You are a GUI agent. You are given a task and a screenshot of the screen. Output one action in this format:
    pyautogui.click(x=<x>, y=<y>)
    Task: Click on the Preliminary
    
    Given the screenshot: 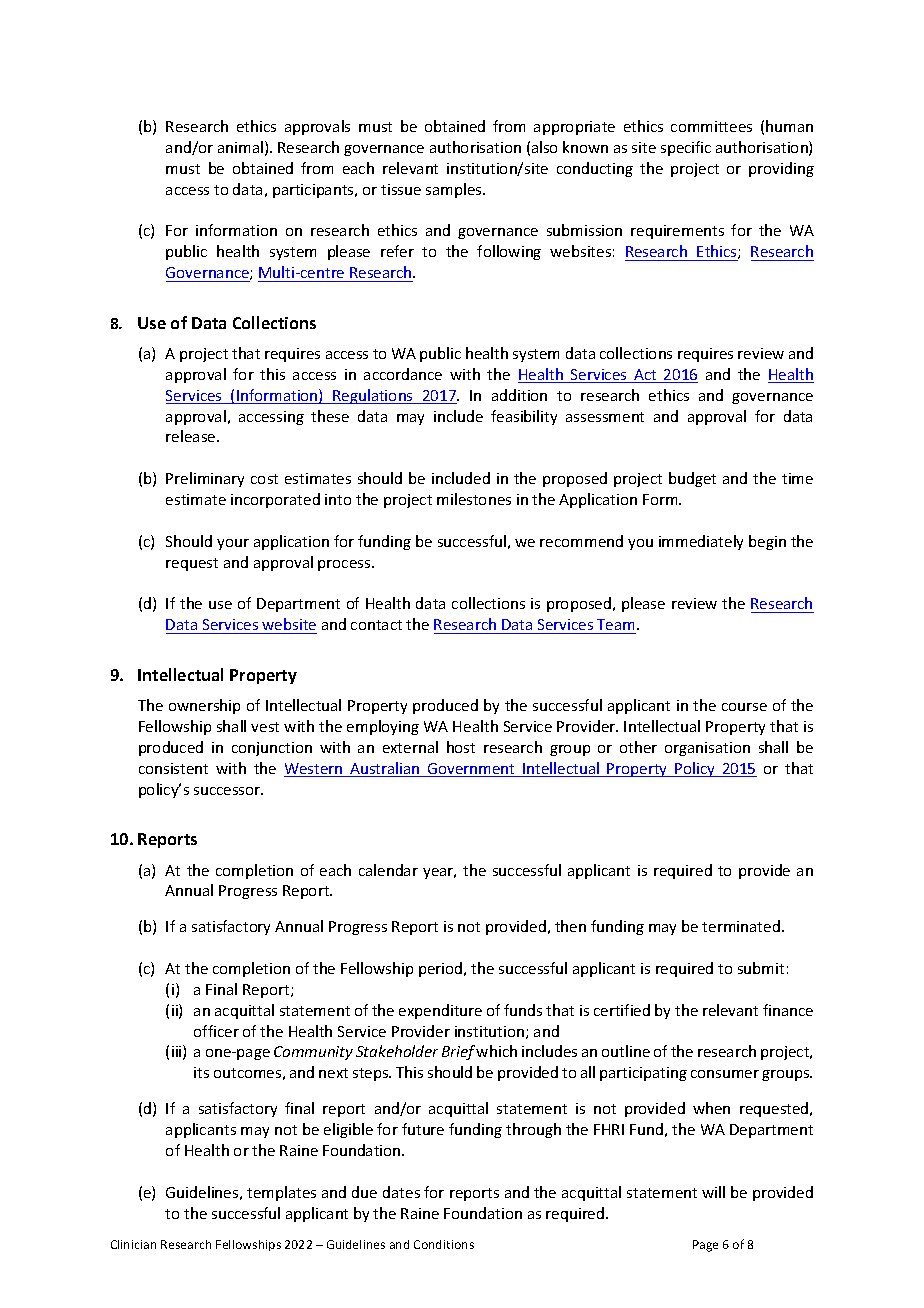 What is the action you would take?
    pyautogui.click(x=205, y=479)
